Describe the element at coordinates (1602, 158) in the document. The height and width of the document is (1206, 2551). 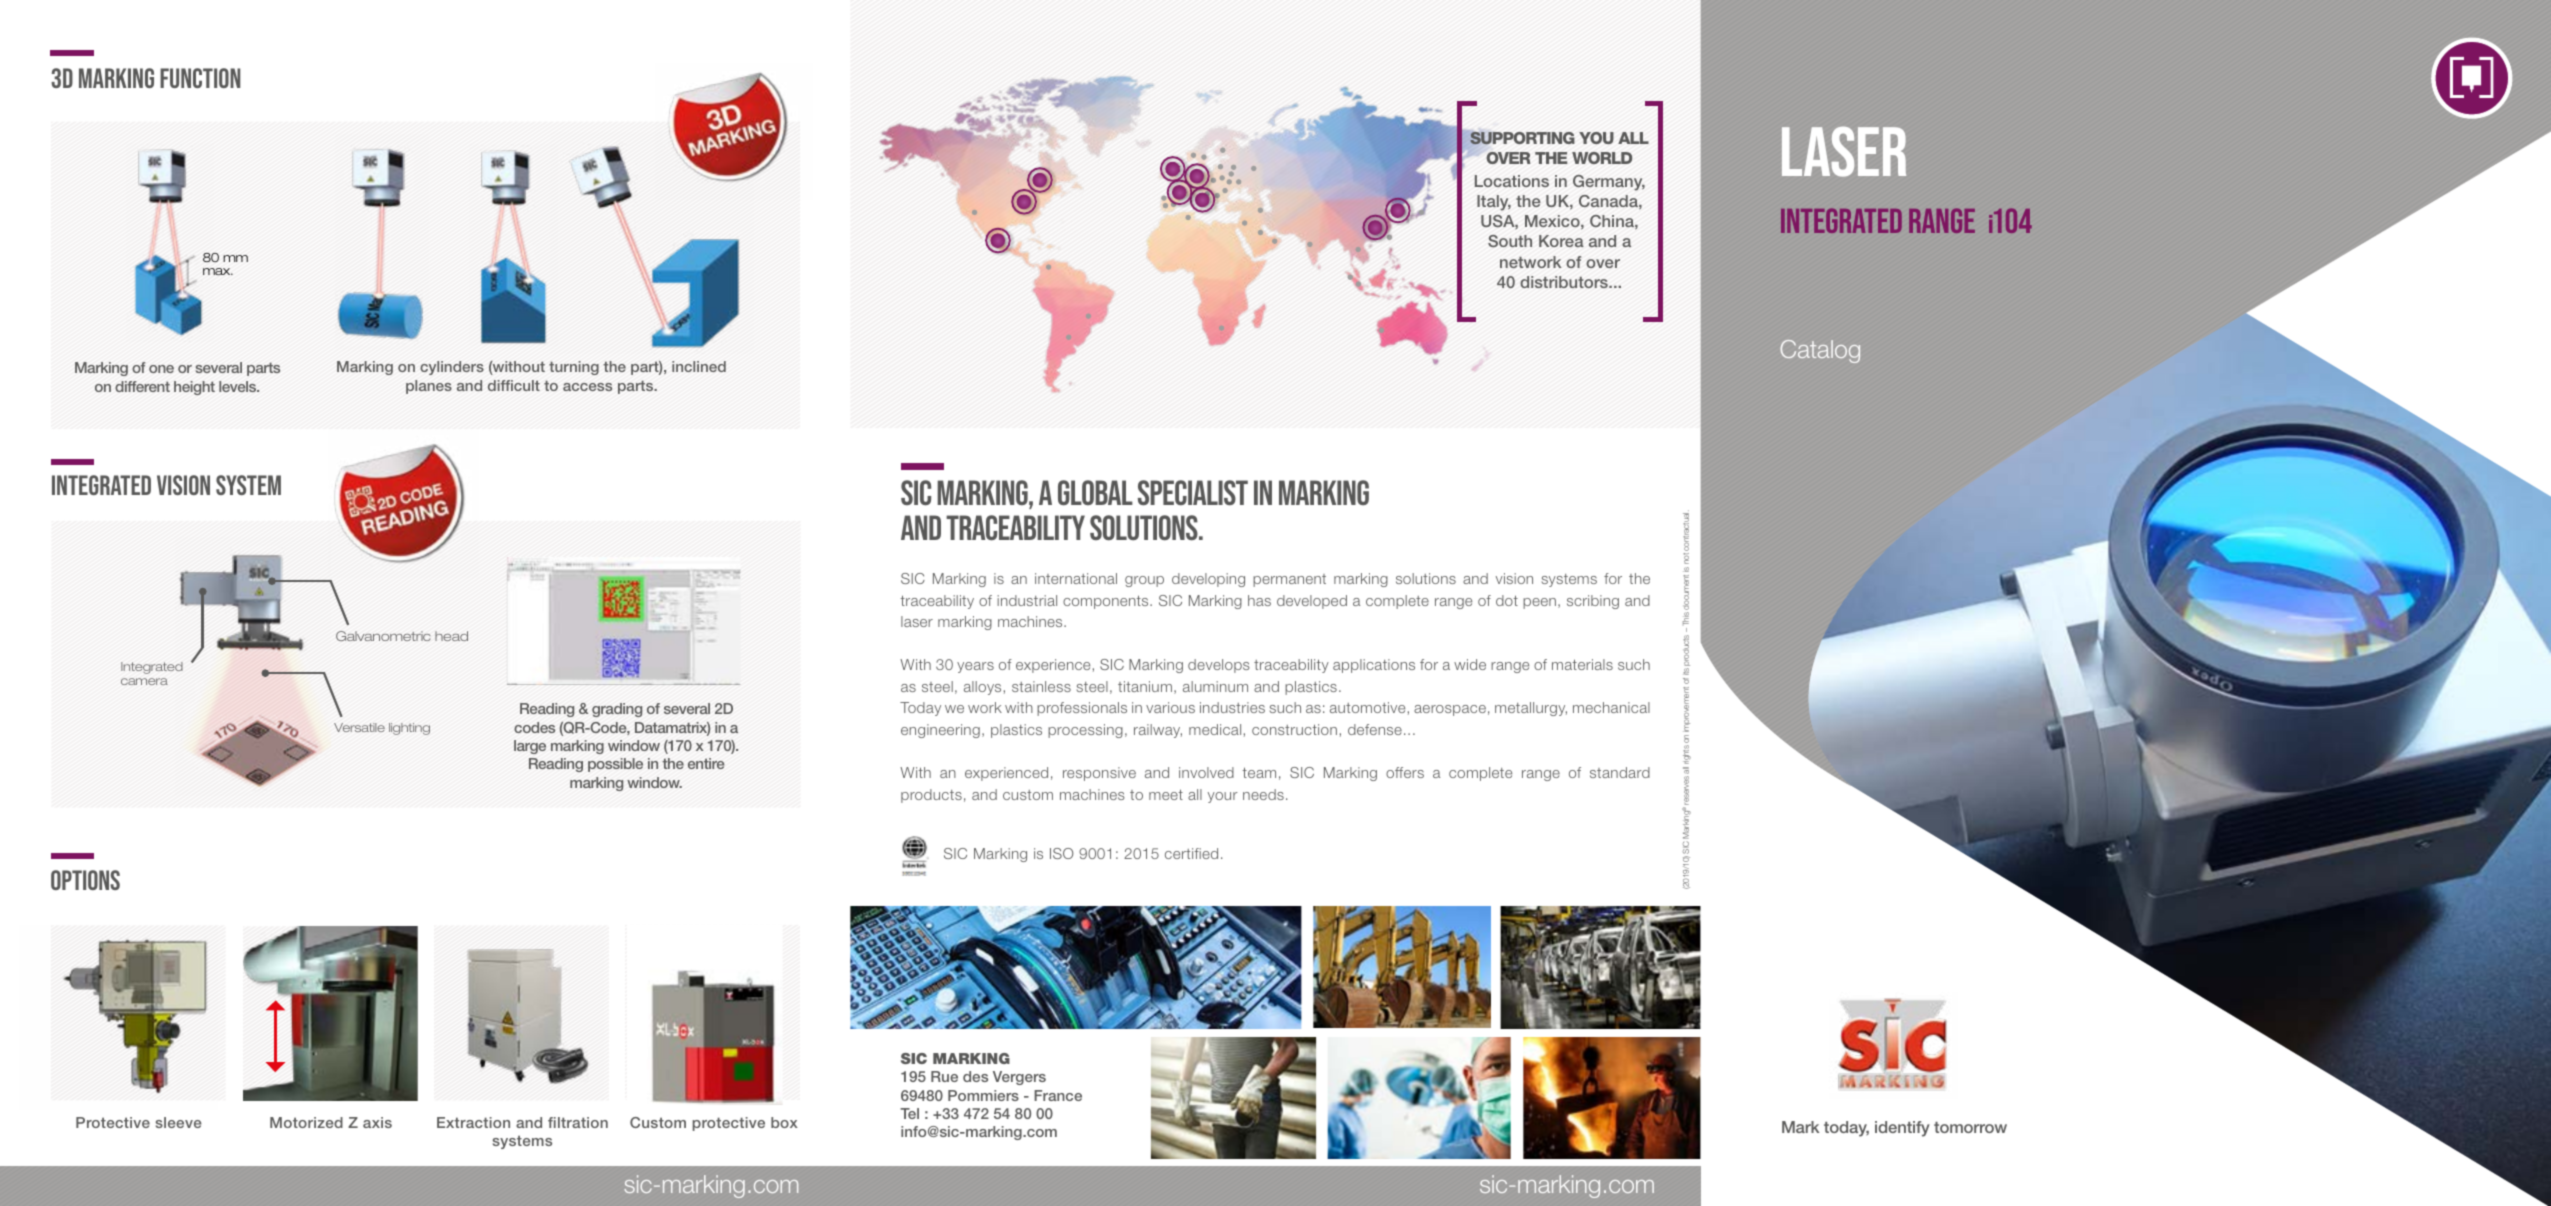
I see `WORLD` at that location.
